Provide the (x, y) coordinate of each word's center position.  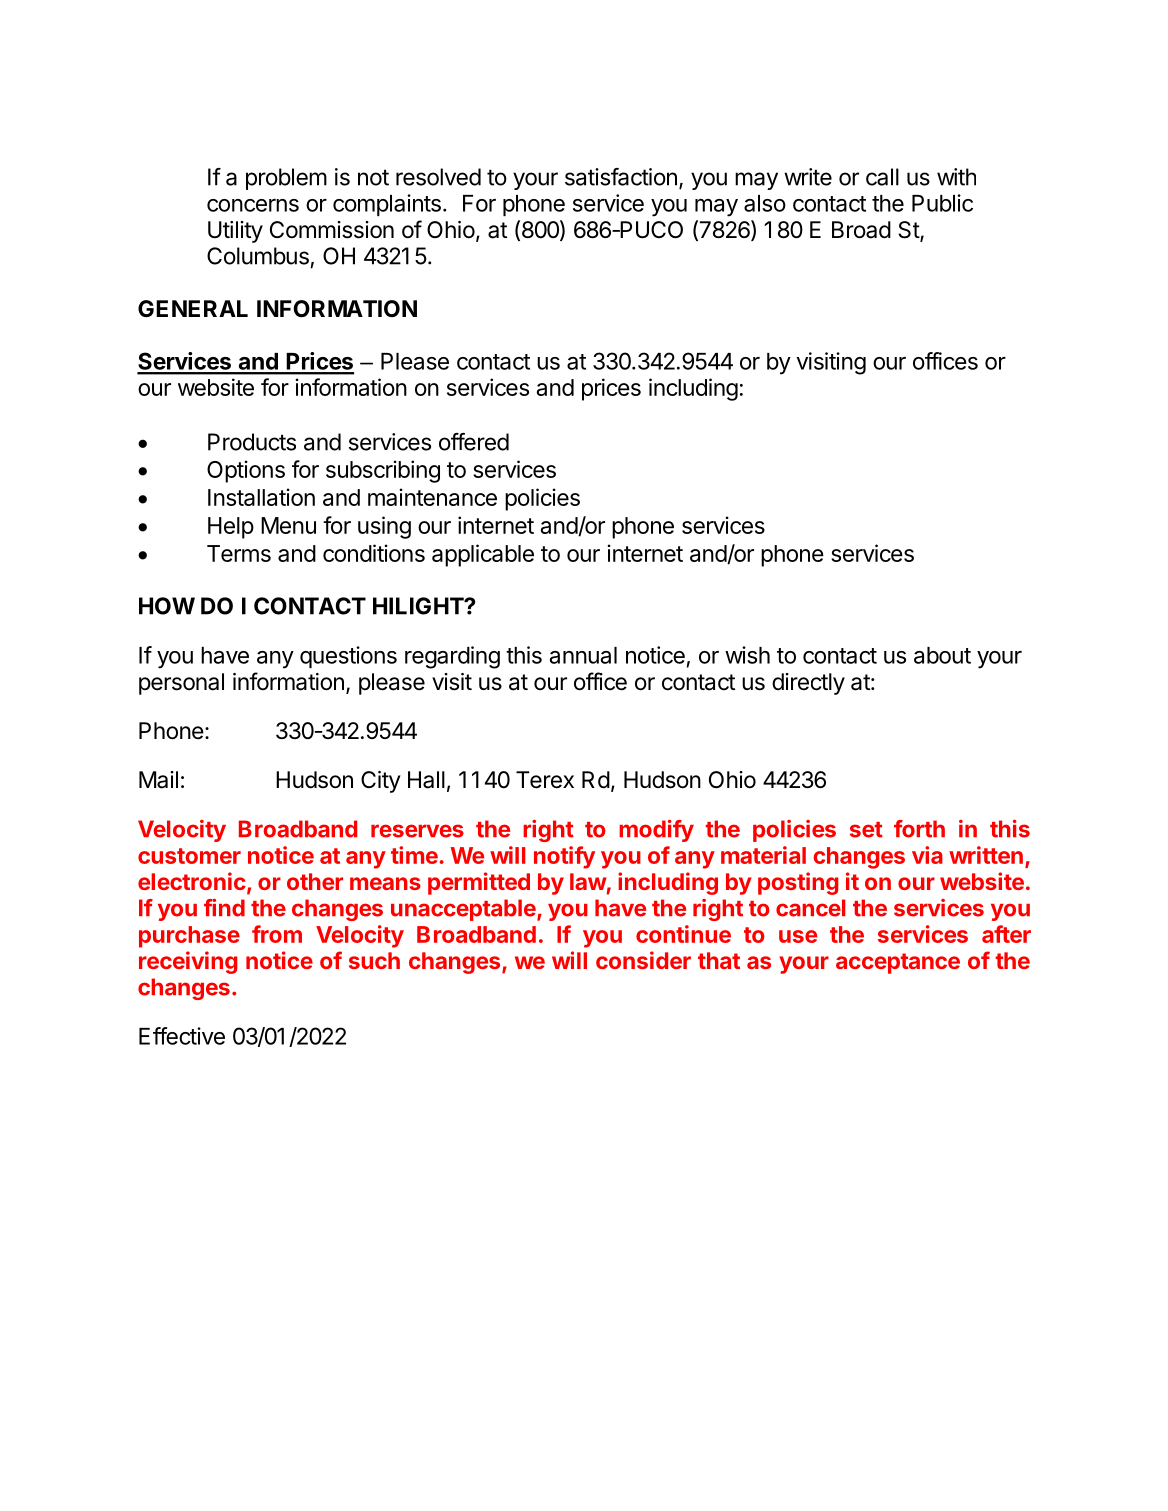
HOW (167, 606)
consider (643, 960)
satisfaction (621, 177)
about (942, 655)
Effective (182, 1036)
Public (942, 203)
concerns (253, 205)
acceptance (898, 963)
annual (583, 655)
